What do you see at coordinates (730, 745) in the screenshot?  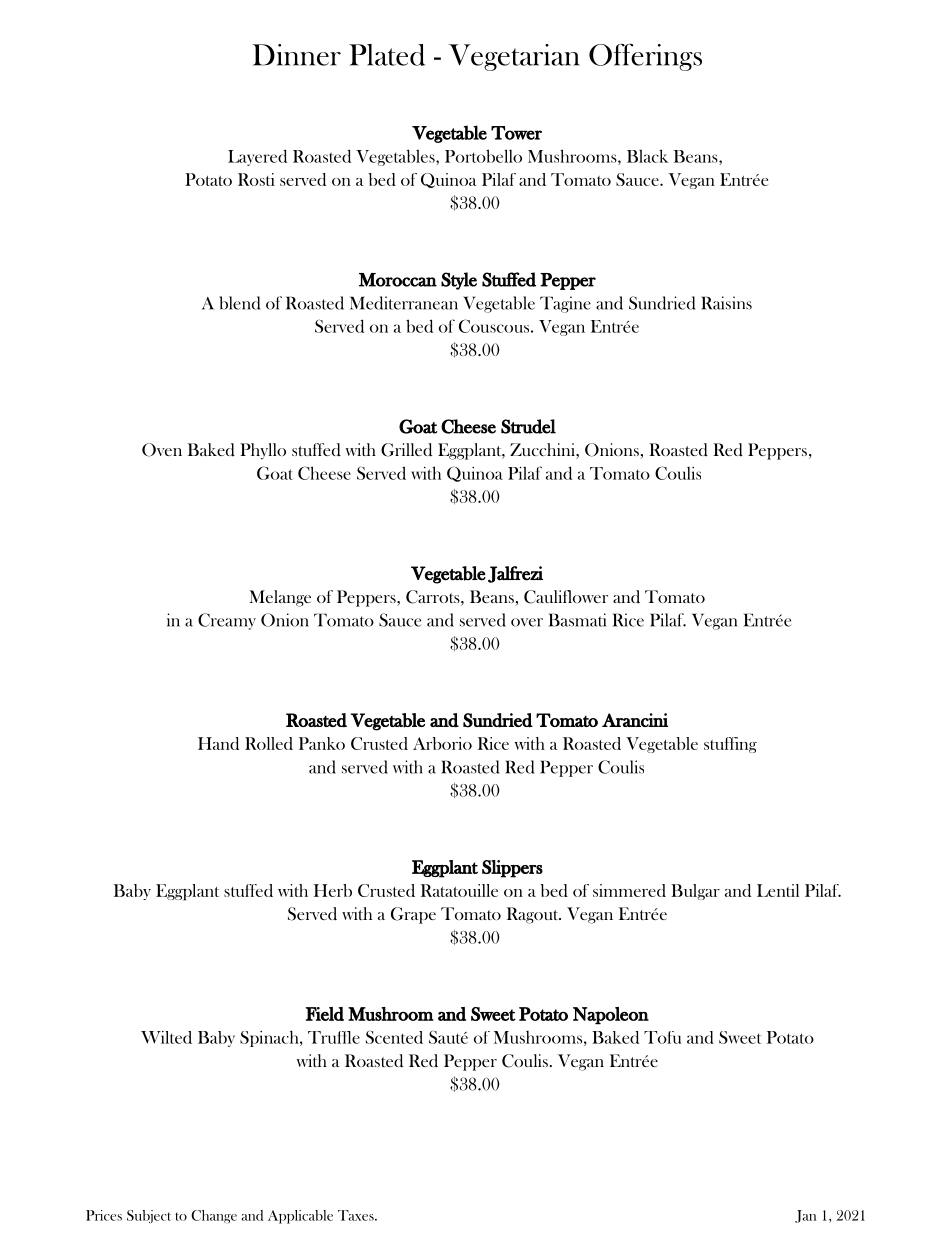 I see `stuffing` at bounding box center [730, 745].
